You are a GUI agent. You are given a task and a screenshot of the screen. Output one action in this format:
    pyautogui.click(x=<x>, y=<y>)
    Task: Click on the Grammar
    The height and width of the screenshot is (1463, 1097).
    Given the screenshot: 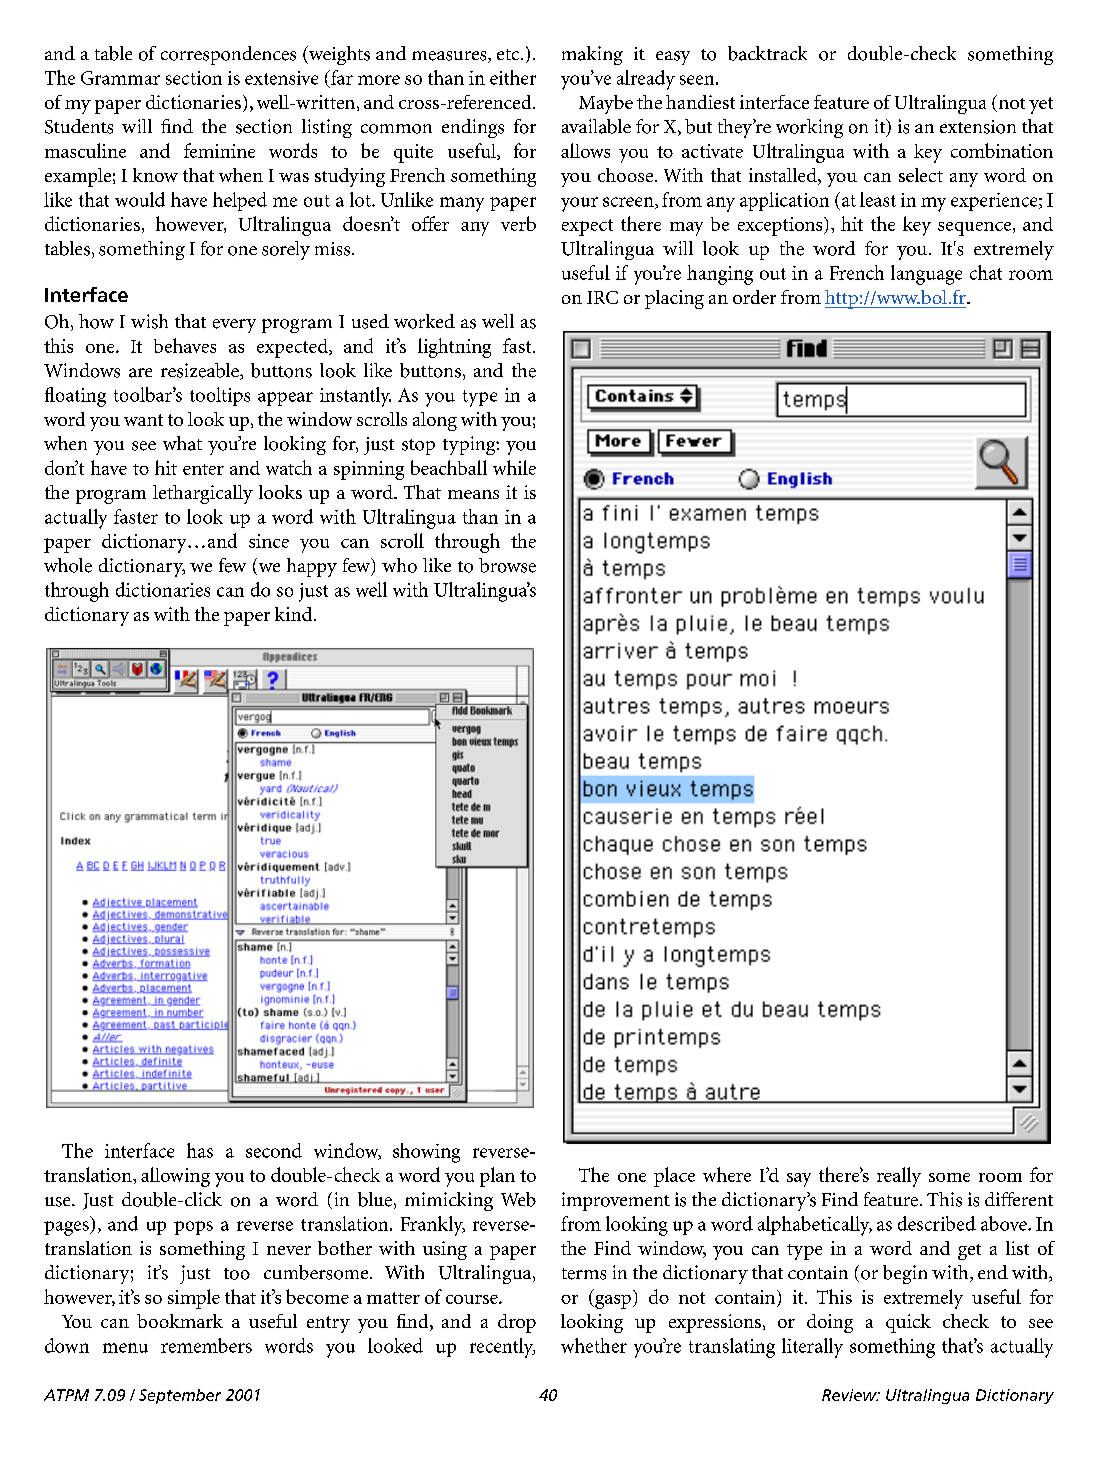 What is the action you would take?
    pyautogui.click(x=120, y=78)
